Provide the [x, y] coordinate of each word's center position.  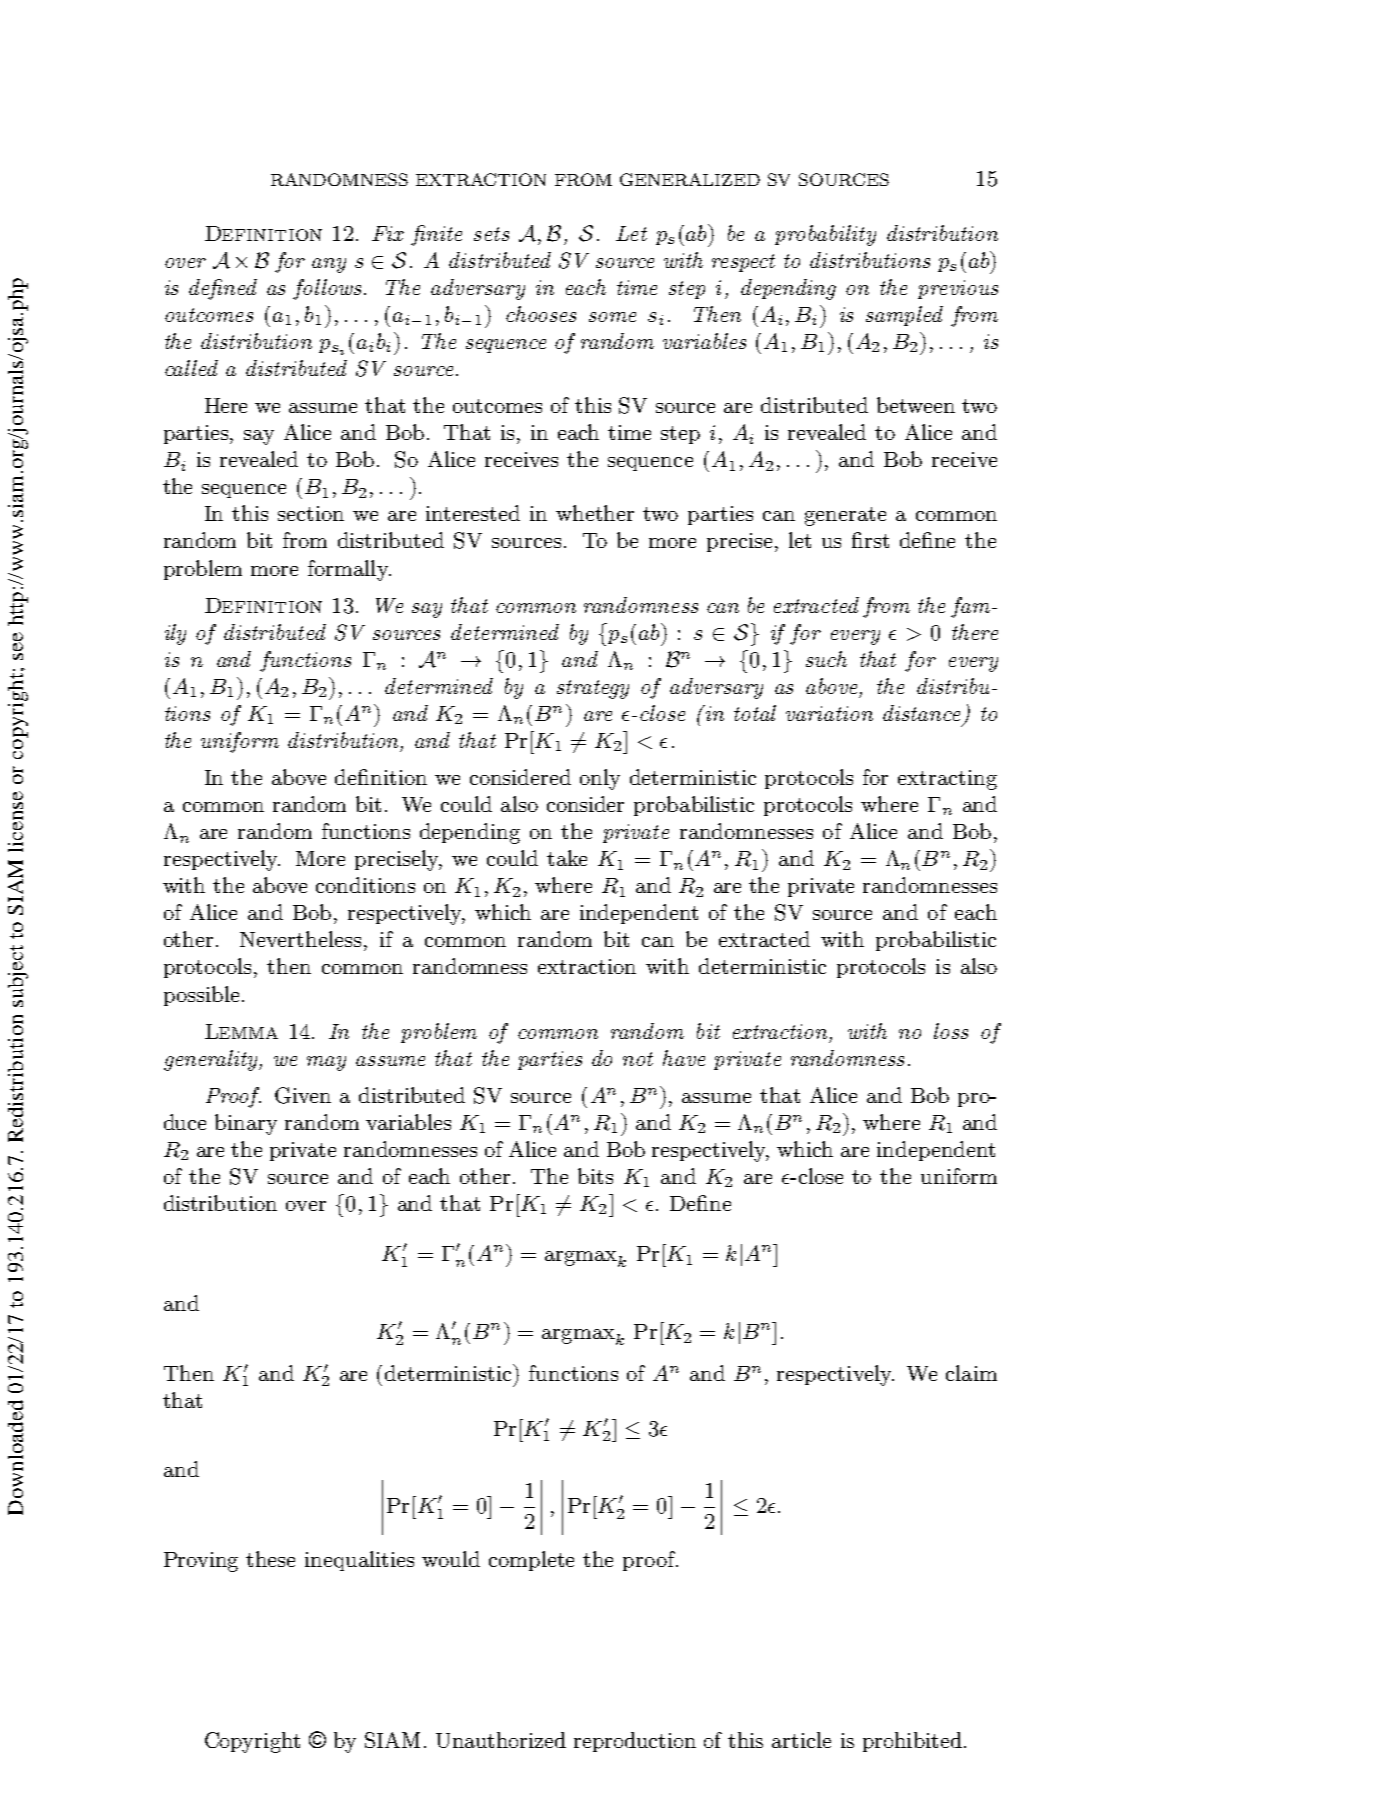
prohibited [912, 1742]
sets [491, 234]
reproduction [635, 1742]
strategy [593, 689]
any [329, 265]
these [270, 1559]
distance [921, 713]
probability [825, 235]
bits [595, 1176]
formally [349, 570]
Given [303, 1095]
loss [951, 1031]
